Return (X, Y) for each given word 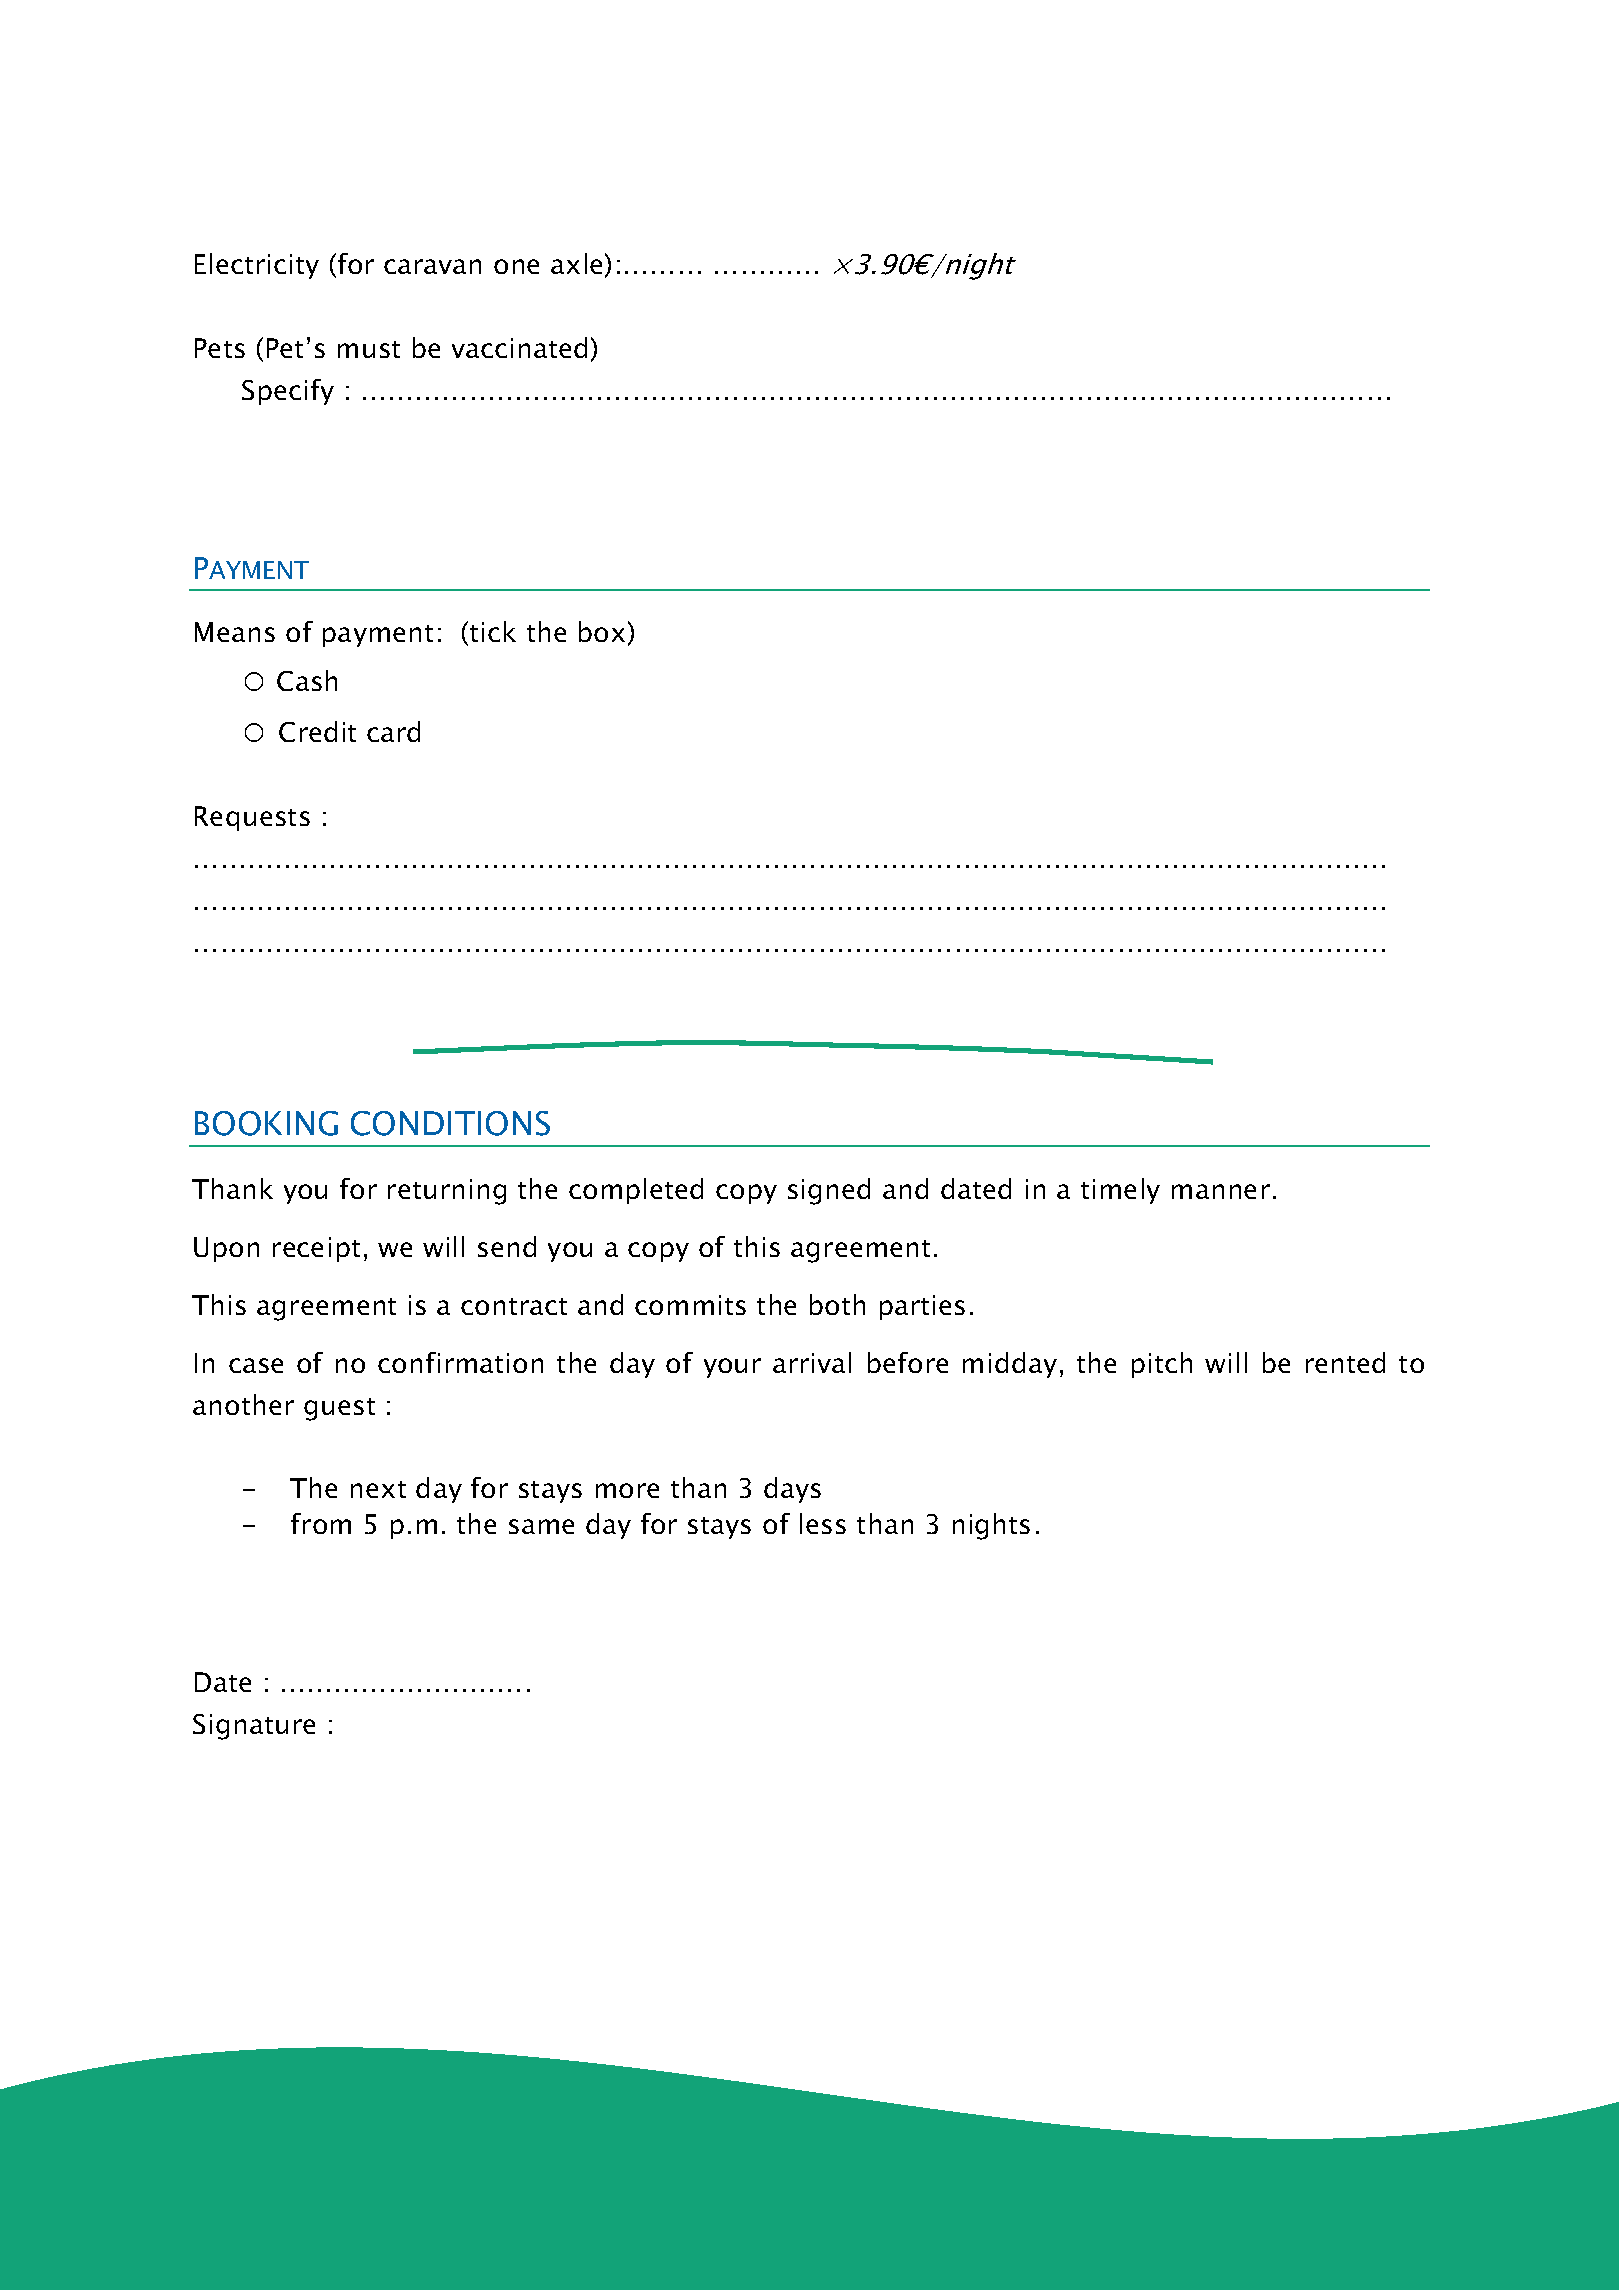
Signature (254, 1727)
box (602, 631)
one (516, 266)
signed (829, 1191)
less (823, 1523)
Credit (317, 731)
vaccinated (519, 347)
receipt (316, 1249)
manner (1221, 1191)
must (369, 349)
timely (1120, 1191)
